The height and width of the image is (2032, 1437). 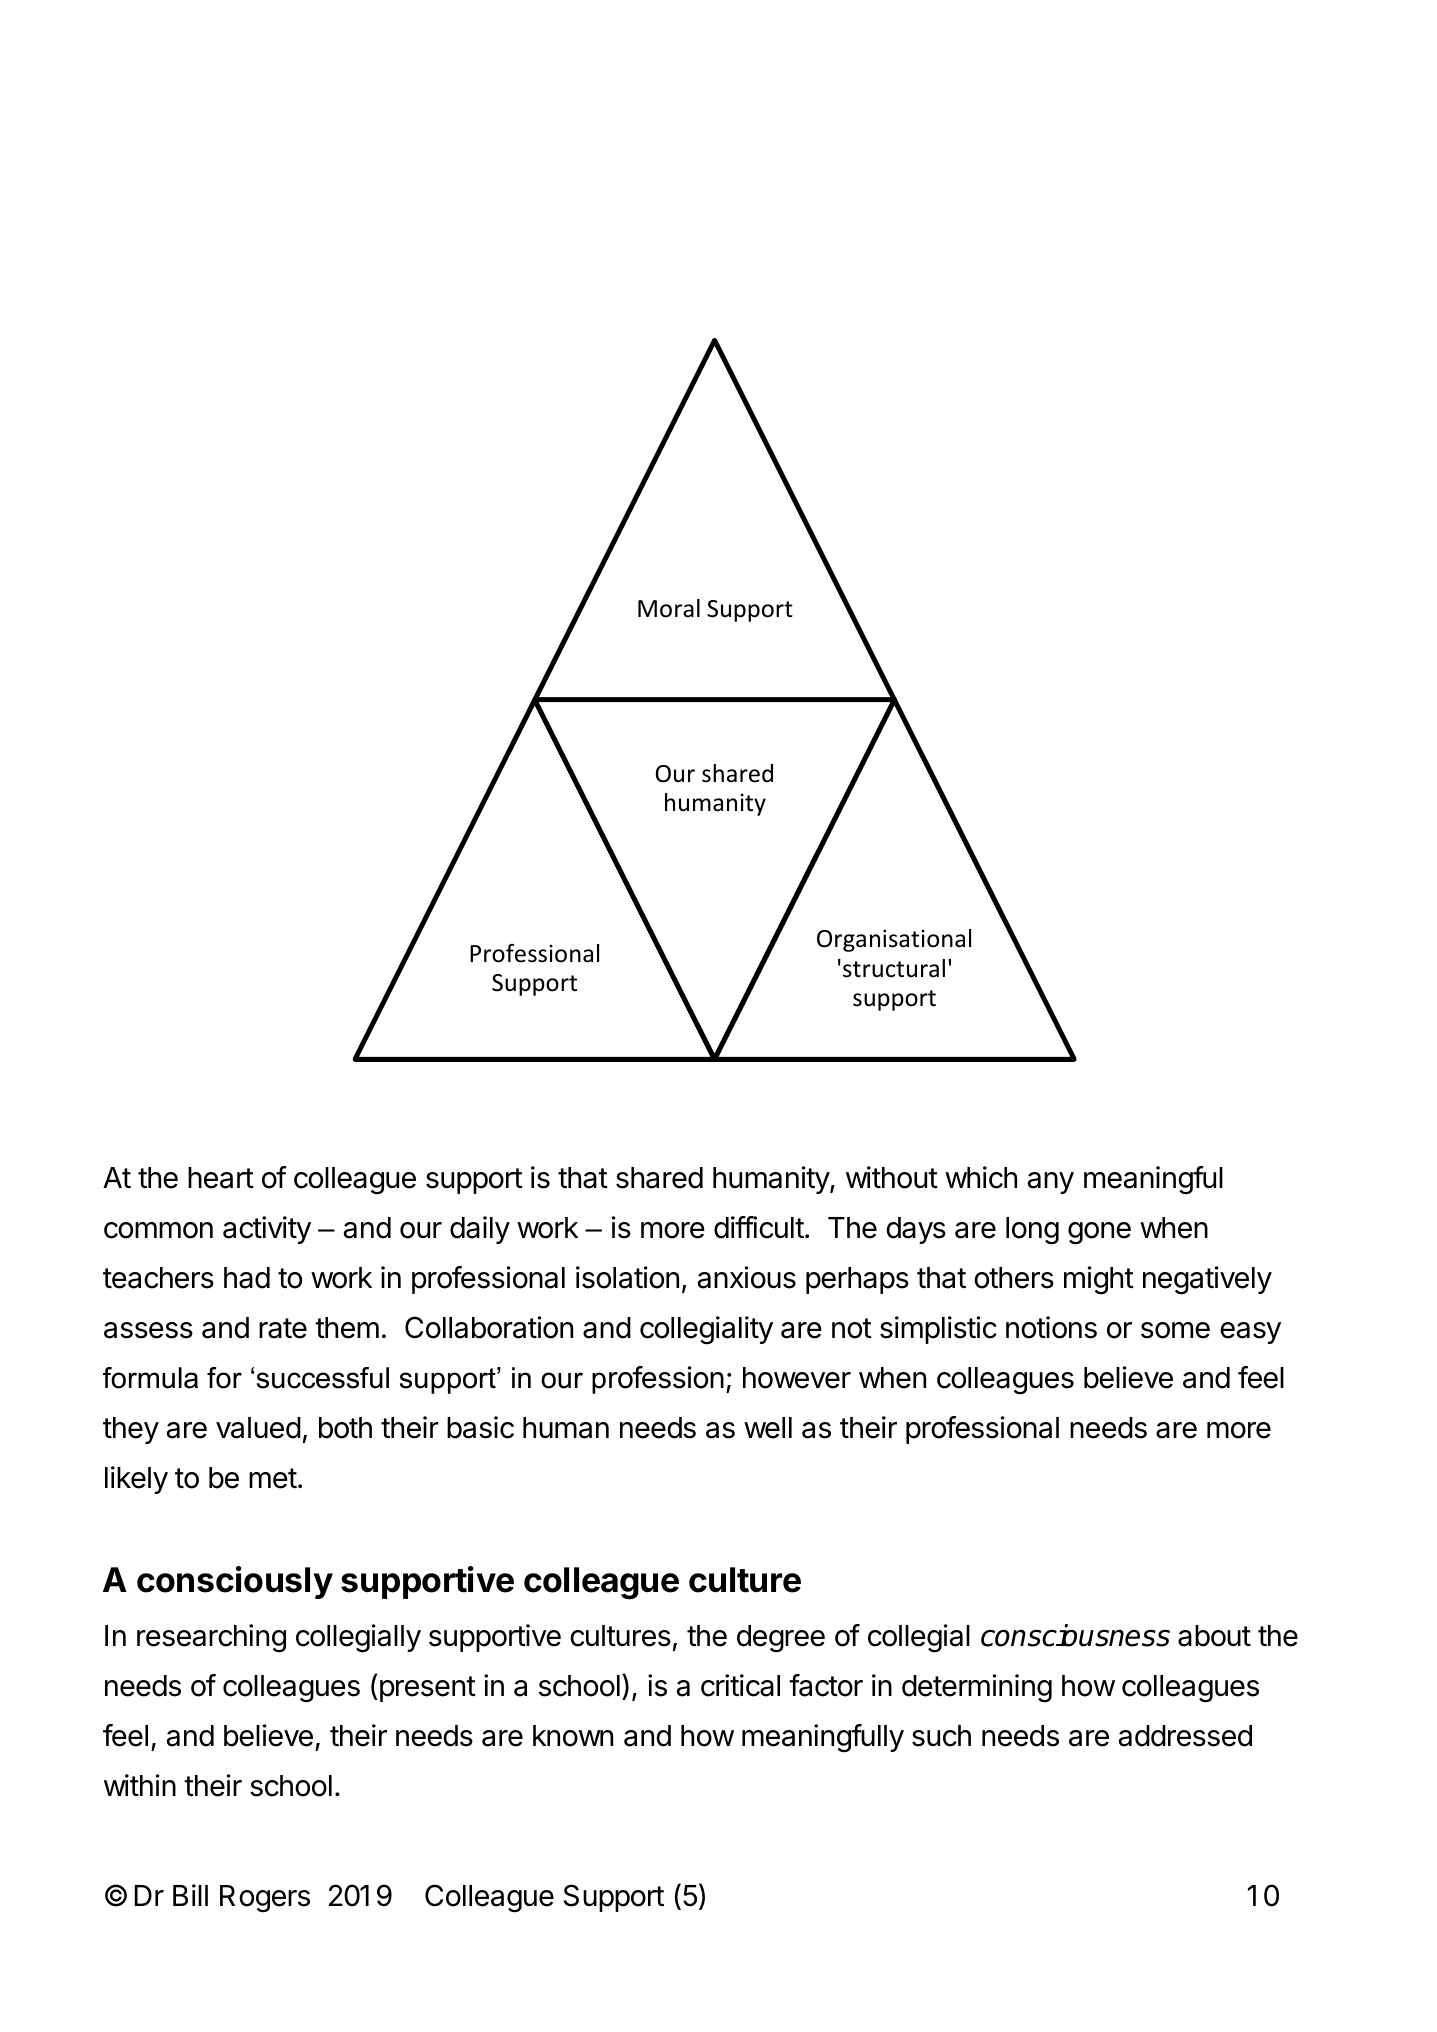 What do you see at coordinates (1051, 1183) in the image?
I see `any` at bounding box center [1051, 1183].
